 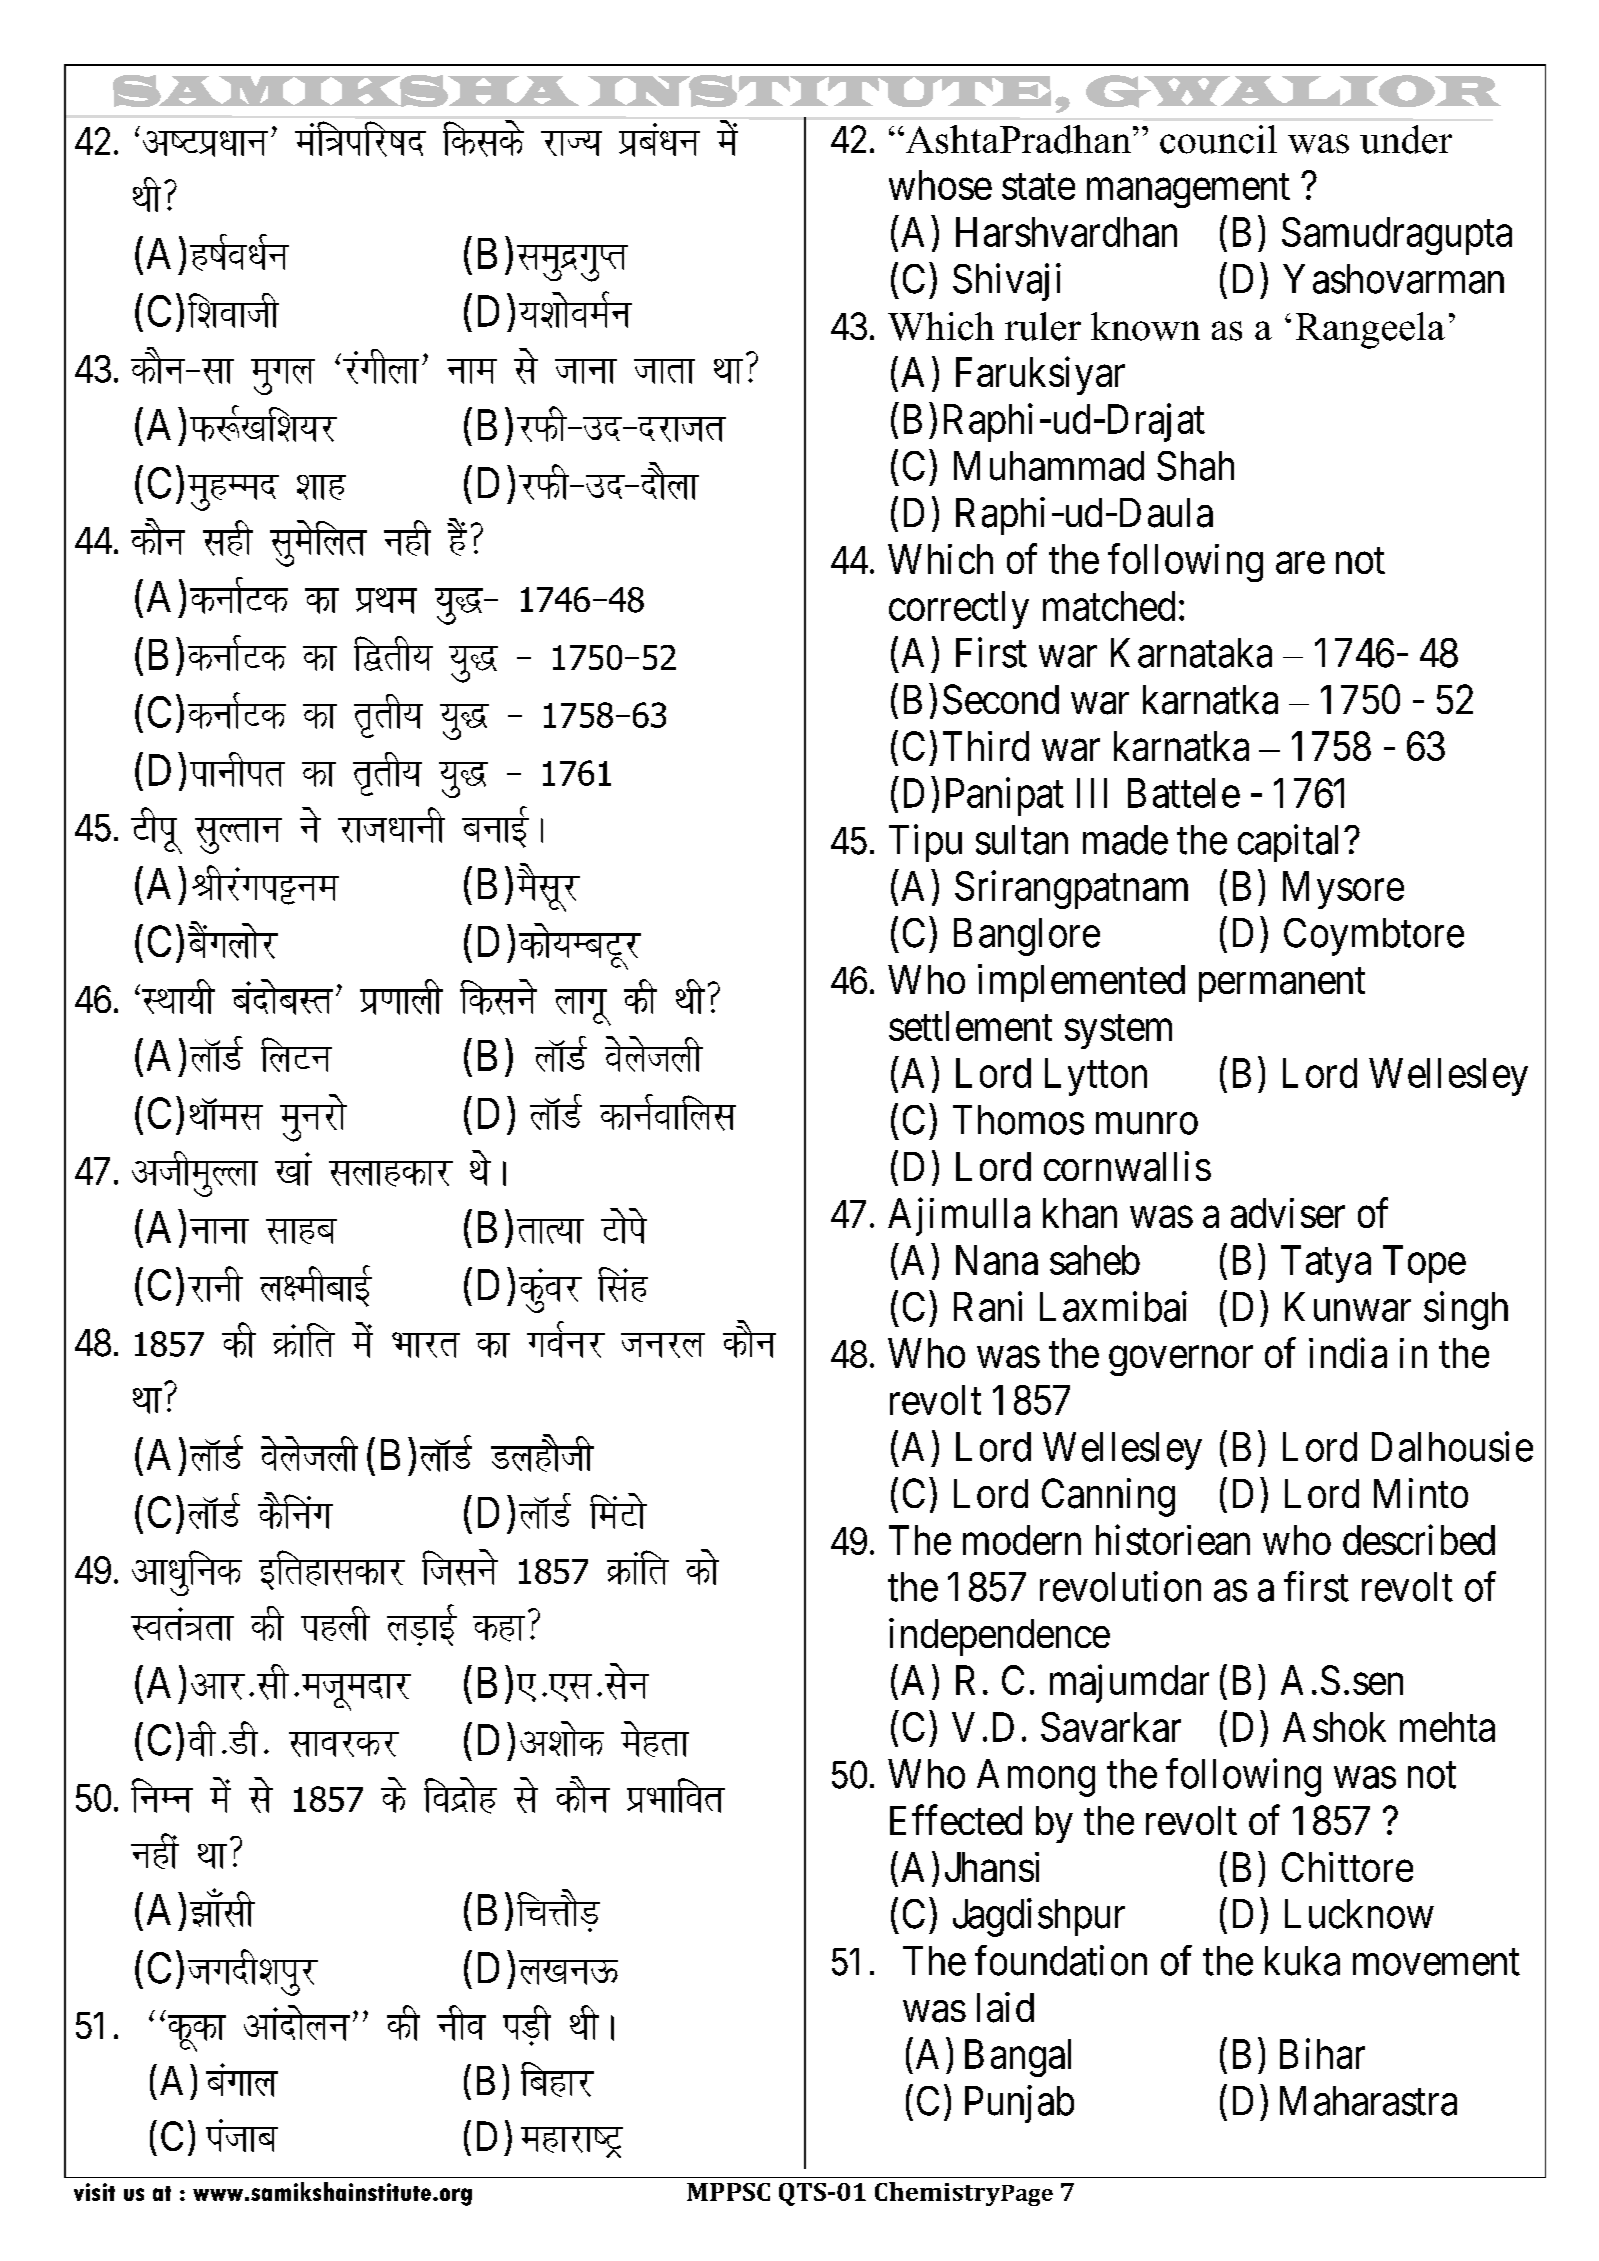 I want to click on independence, so click(x=999, y=1637).
